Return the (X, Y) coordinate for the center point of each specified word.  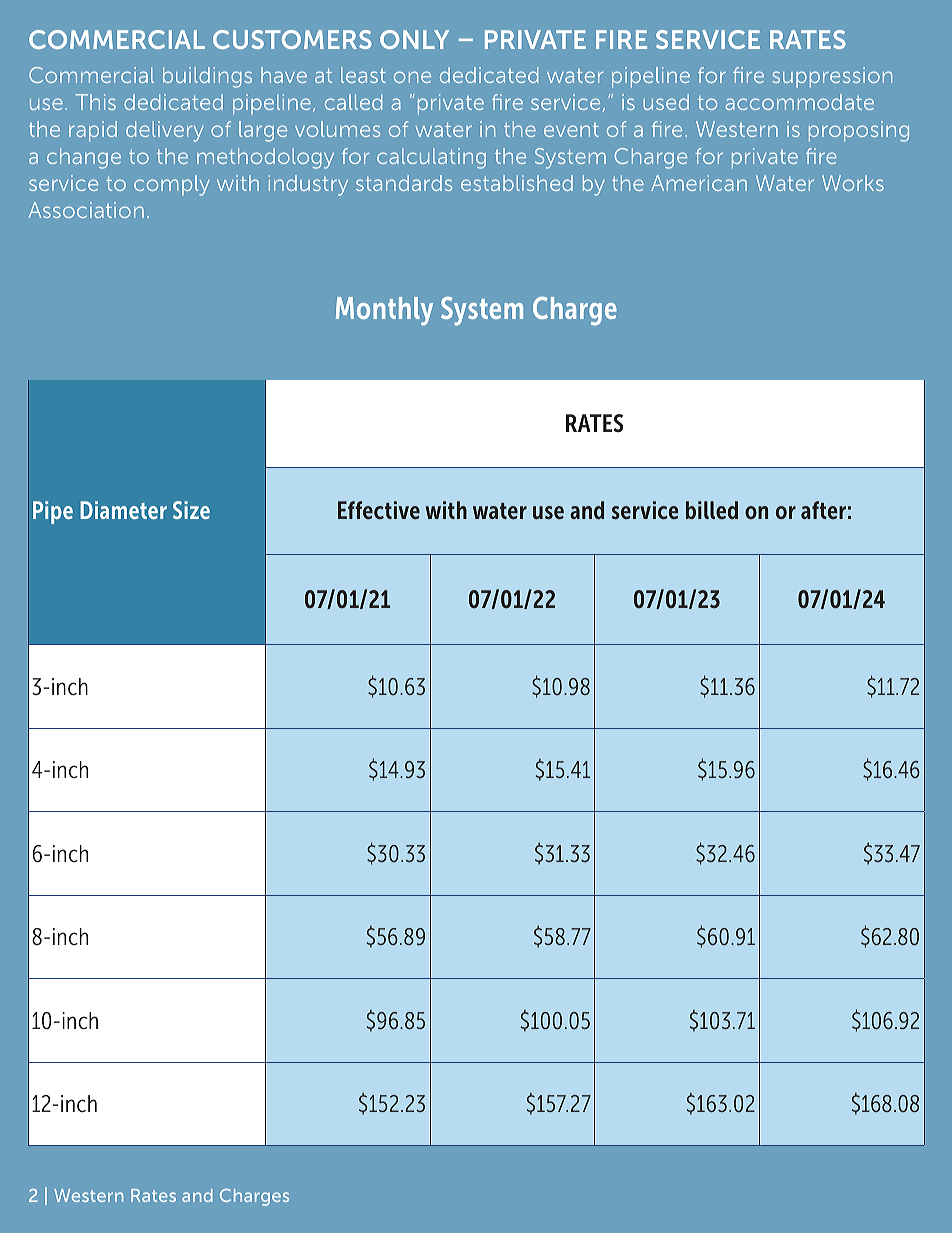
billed (712, 510)
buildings (207, 77)
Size (191, 510)
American (699, 183)
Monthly (384, 311)
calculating (431, 158)
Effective (379, 510)
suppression (832, 77)
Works (853, 183)
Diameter (123, 510)
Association (86, 210)
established (517, 183)
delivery (165, 131)
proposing (859, 131)
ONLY (414, 39)
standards (404, 183)
